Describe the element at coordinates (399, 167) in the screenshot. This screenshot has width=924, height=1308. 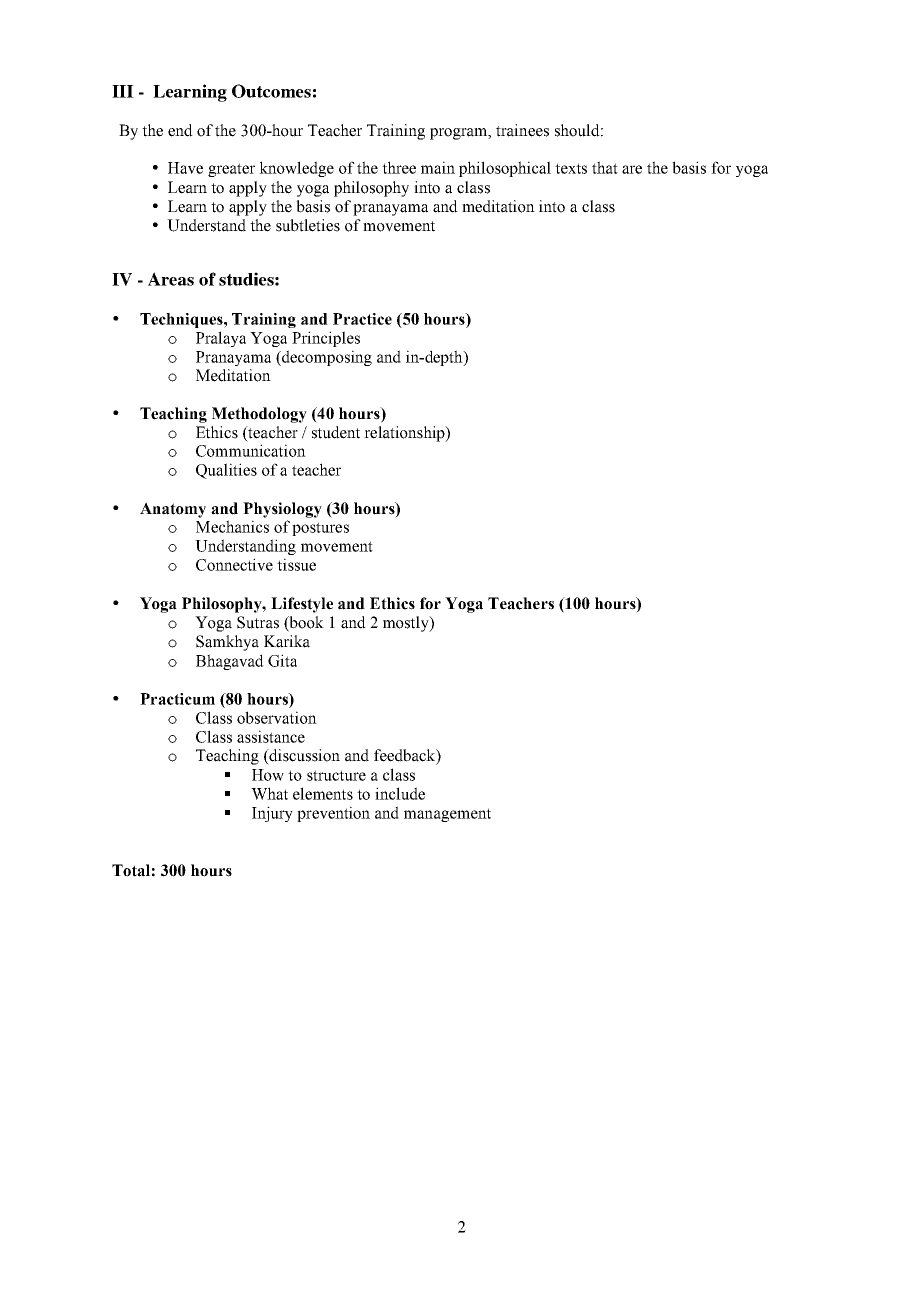
I see `three` at that location.
